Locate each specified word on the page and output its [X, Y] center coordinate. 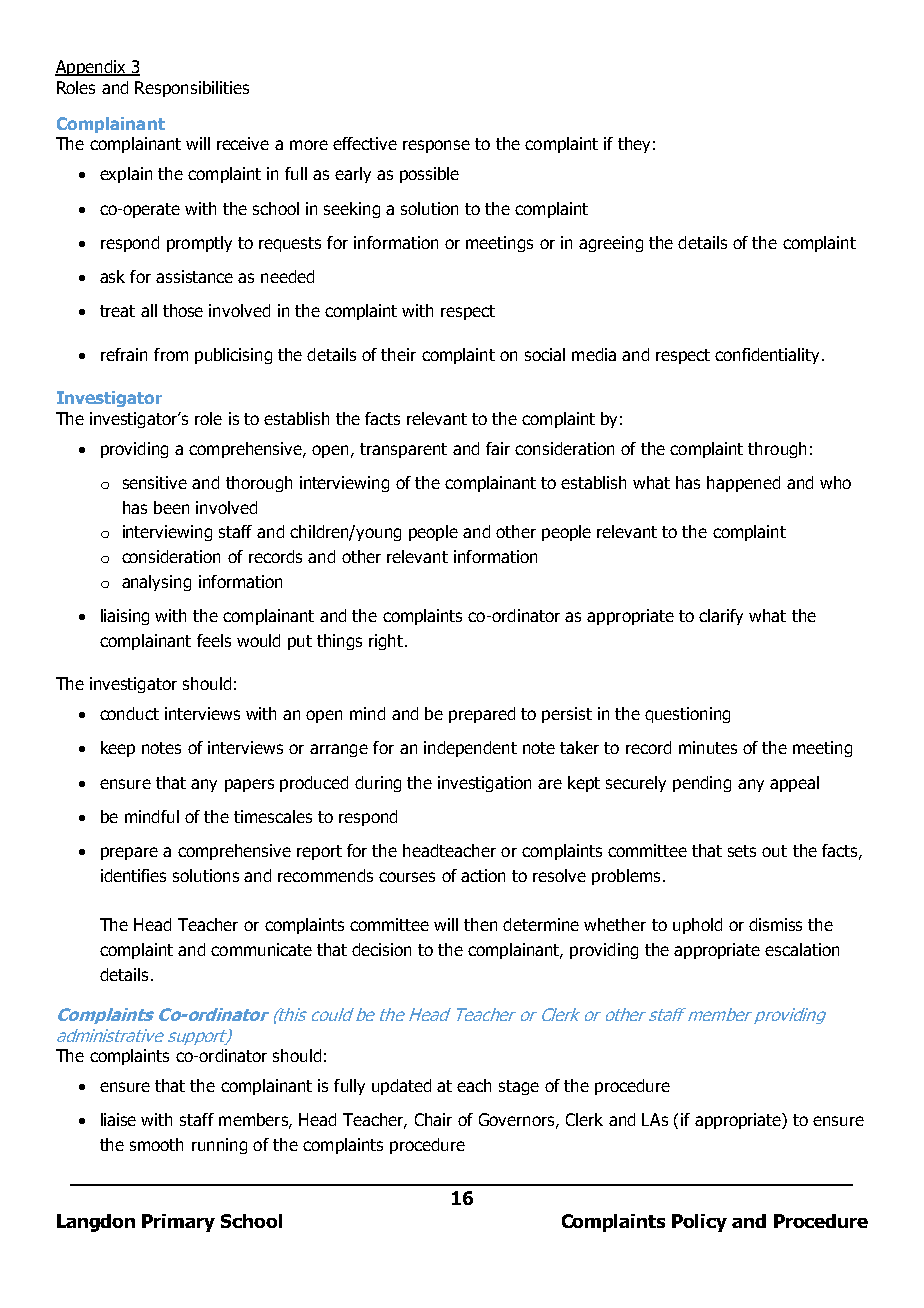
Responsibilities [192, 89]
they [634, 145]
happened [743, 484]
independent [470, 749]
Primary [178, 1223]
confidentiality [769, 356]
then [480, 924]
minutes [708, 747]
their [398, 354]
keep [118, 749]
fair [498, 448]
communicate [261, 949]
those [183, 310]
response [436, 146]
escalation [802, 949]
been [171, 507]
